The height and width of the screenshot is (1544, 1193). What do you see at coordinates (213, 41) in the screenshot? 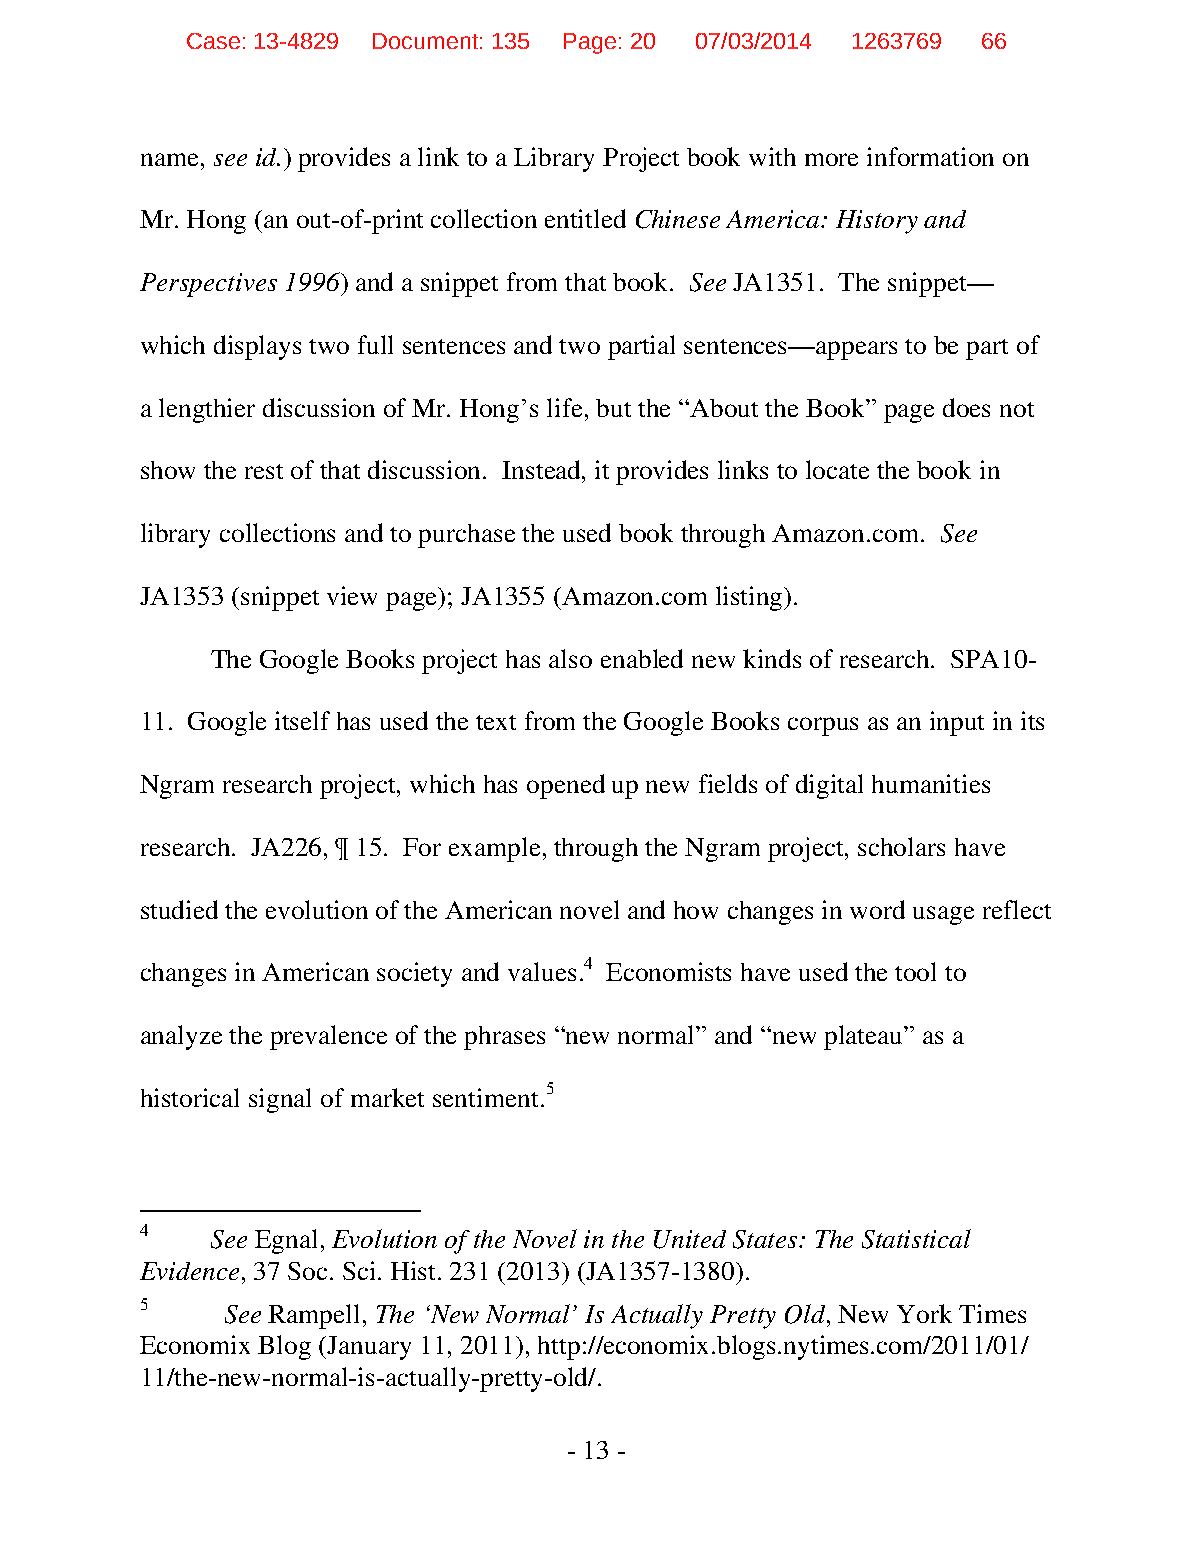
I see `Case` at bounding box center [213, 41].
